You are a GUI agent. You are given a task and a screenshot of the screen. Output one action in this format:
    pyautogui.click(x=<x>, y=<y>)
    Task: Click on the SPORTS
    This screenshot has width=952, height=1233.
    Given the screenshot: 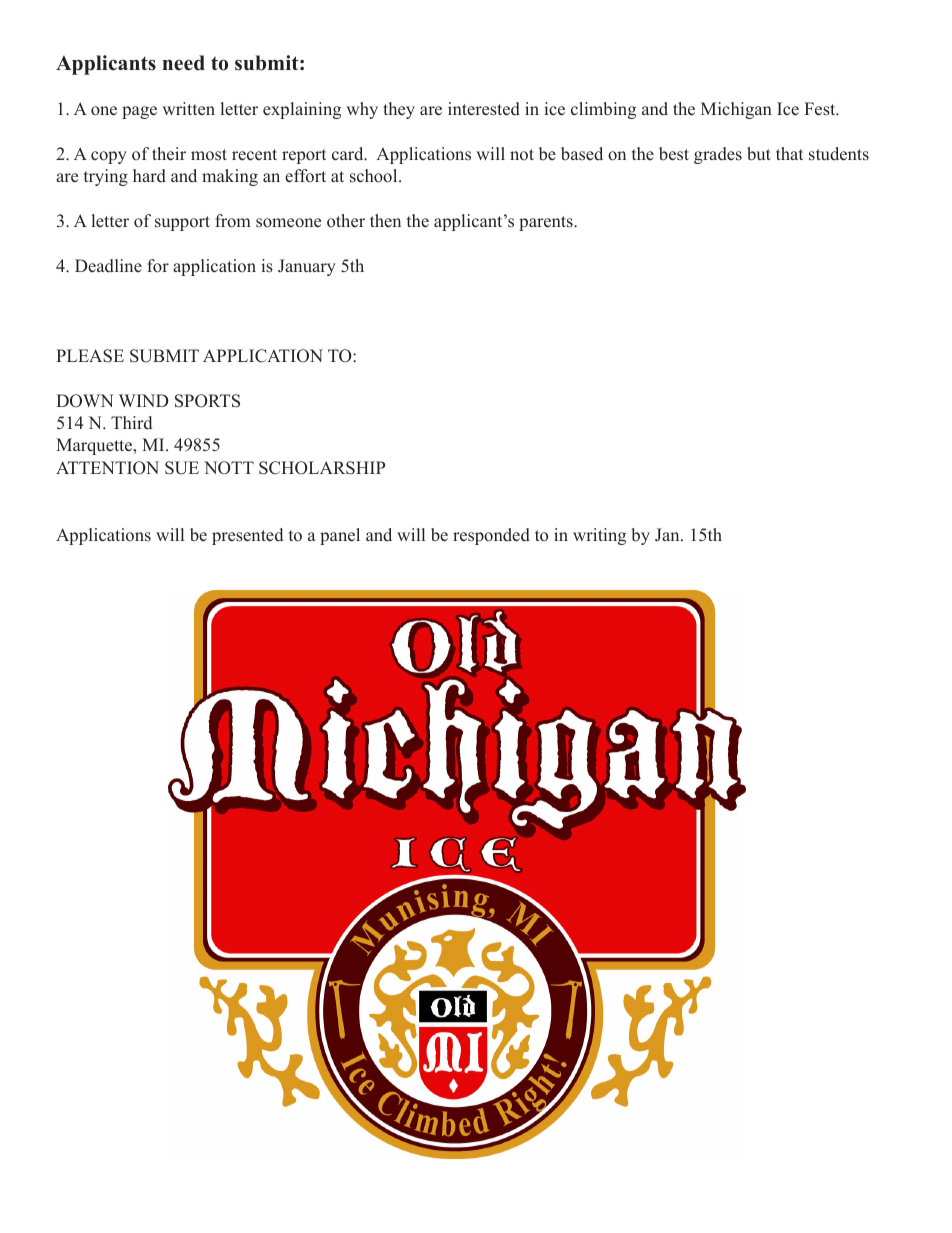 What is the action you would take?
    pyautogui.click(x=207, y=401)
